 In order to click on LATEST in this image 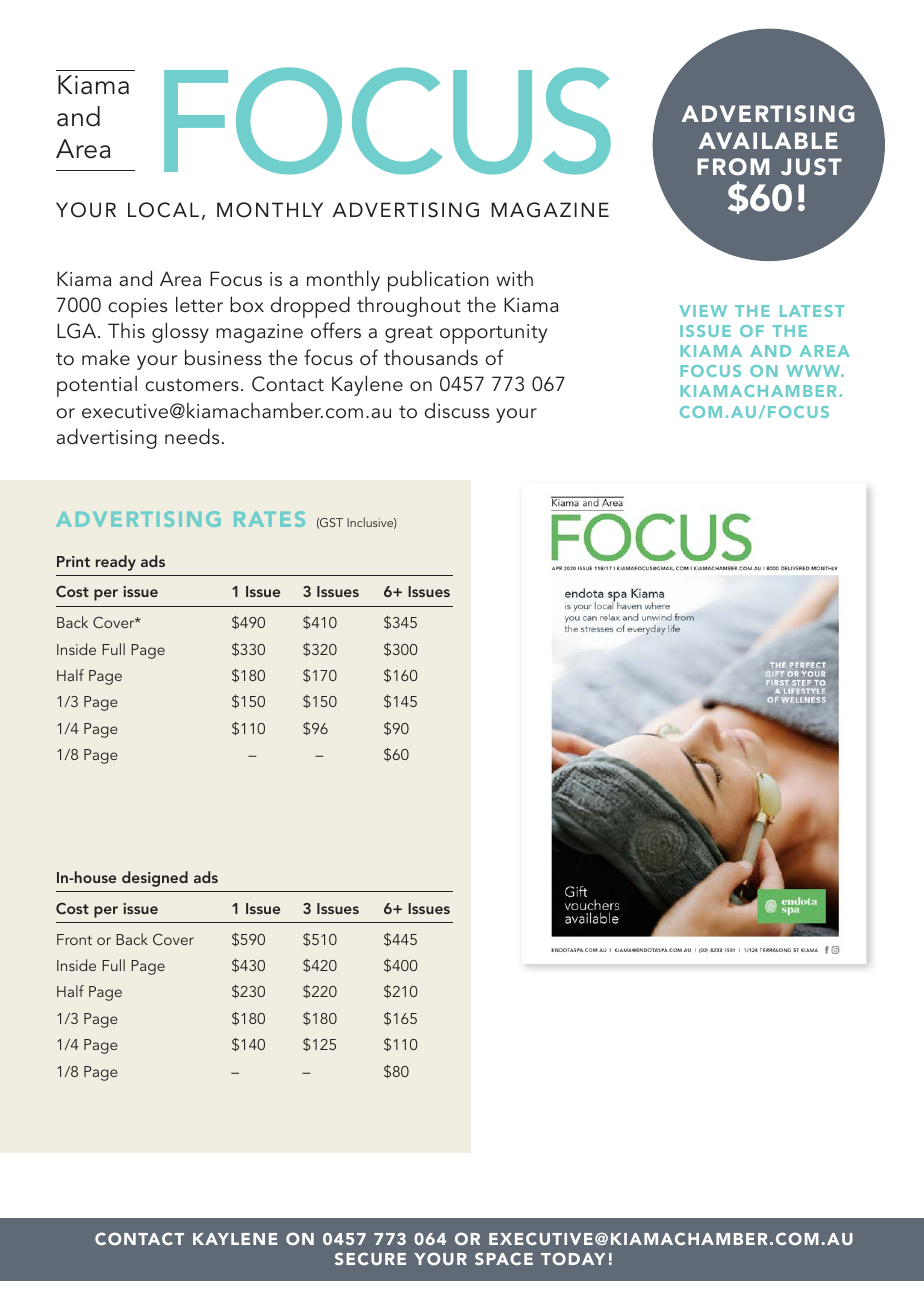, I will do `click(812, 311)`.
